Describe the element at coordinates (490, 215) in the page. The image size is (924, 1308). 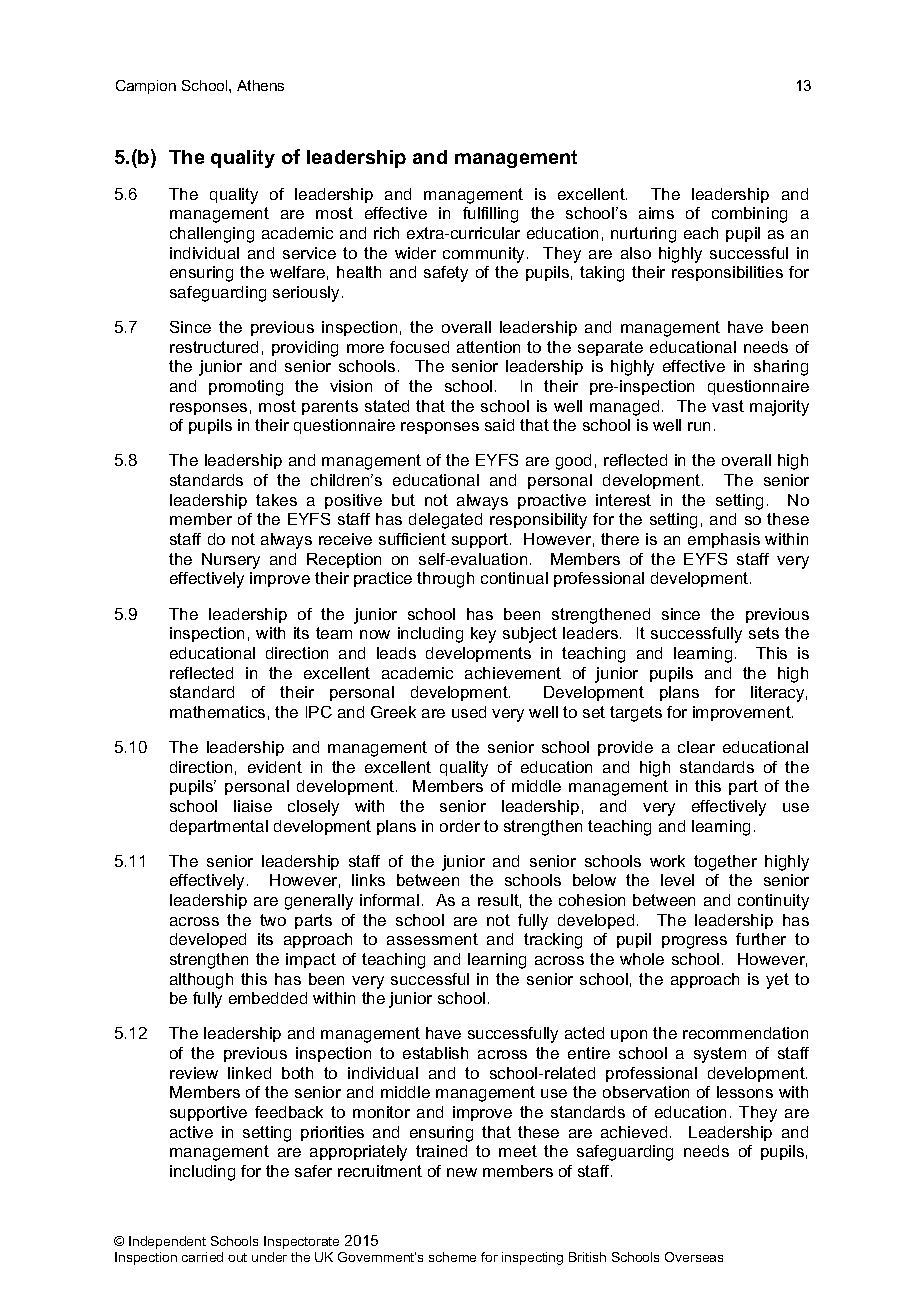
I see `fulfilling` at that location.
